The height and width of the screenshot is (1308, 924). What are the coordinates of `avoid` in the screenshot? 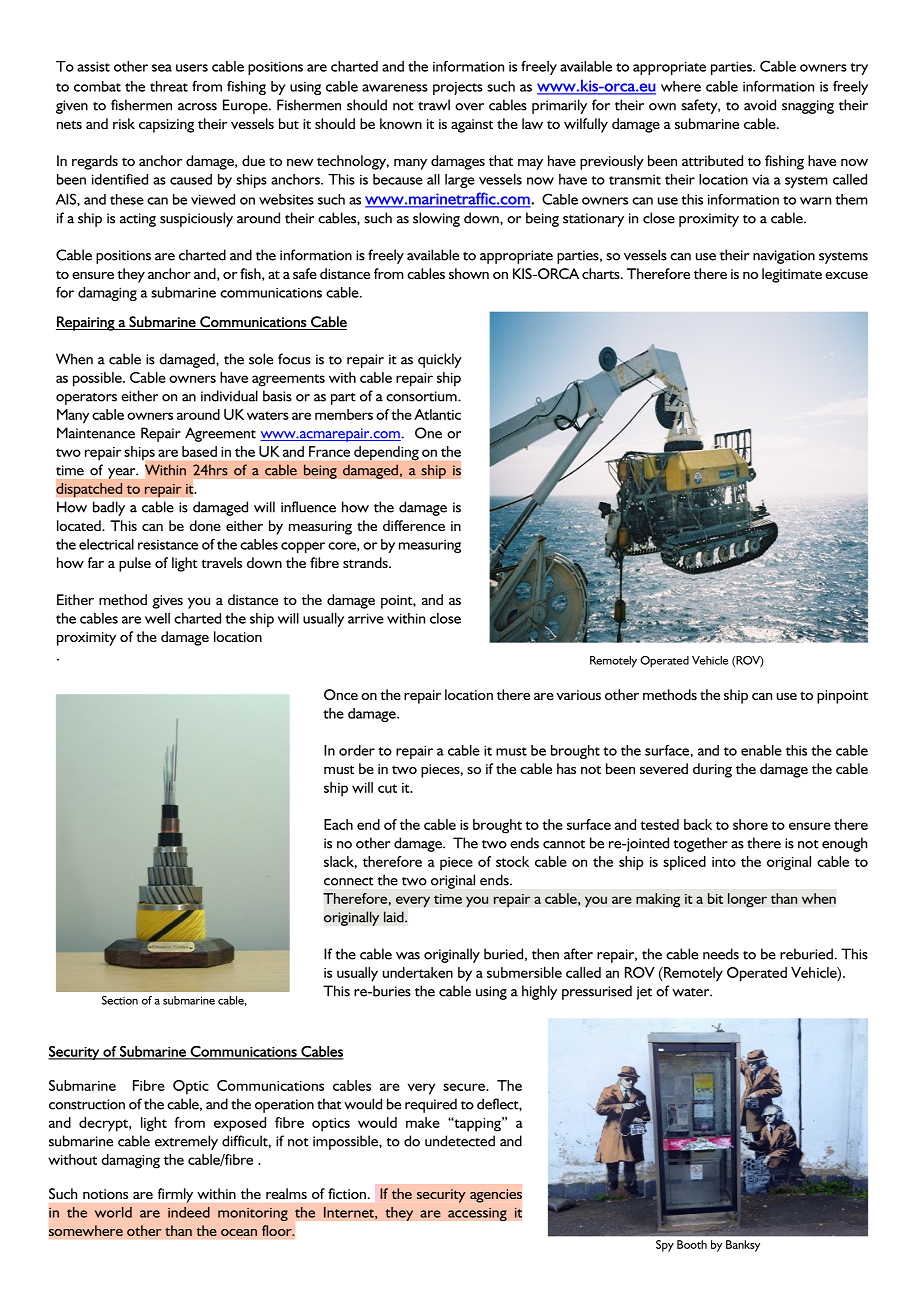 It's located at (760, 105).
